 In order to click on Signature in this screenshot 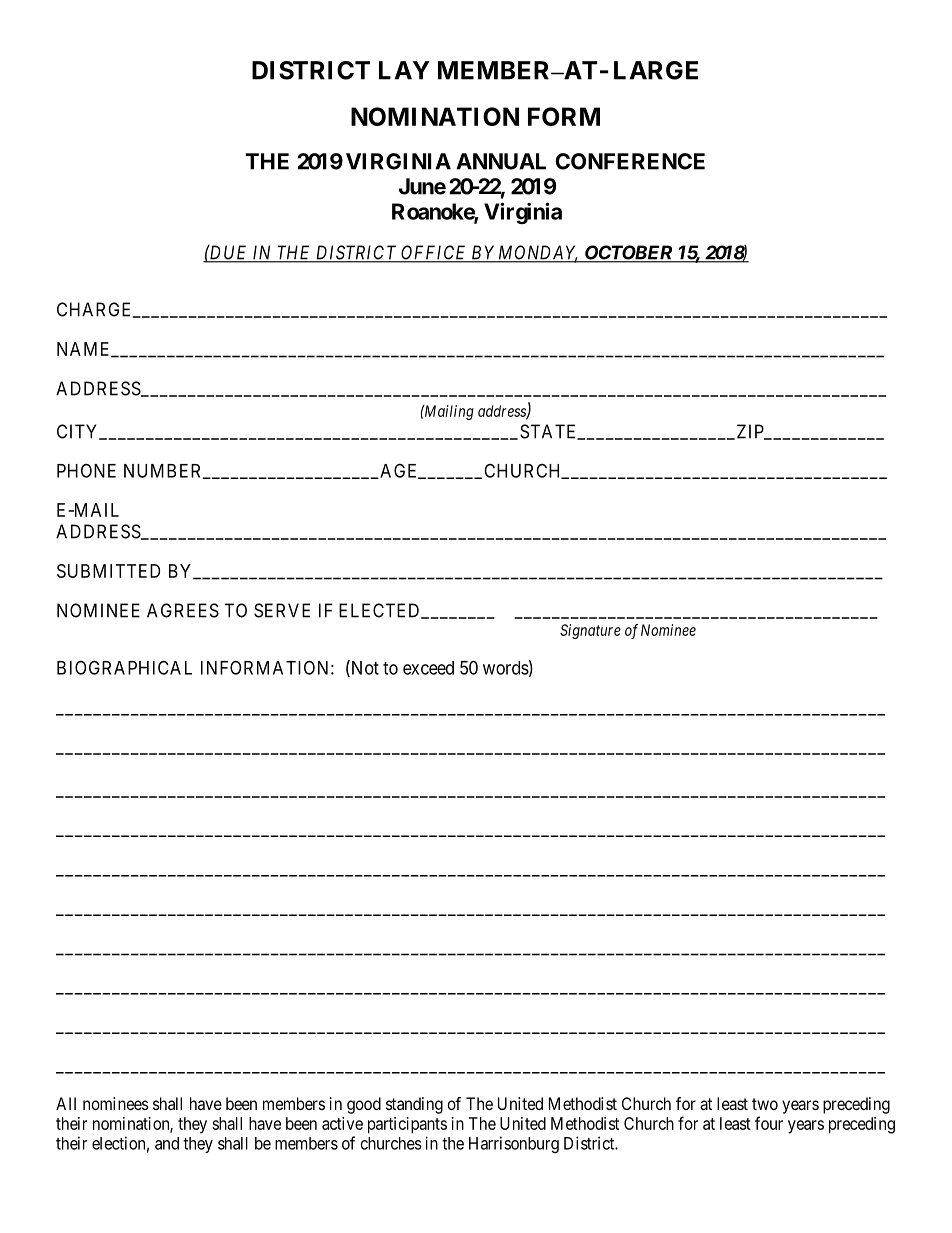, I will do `click(590, 631)`.
